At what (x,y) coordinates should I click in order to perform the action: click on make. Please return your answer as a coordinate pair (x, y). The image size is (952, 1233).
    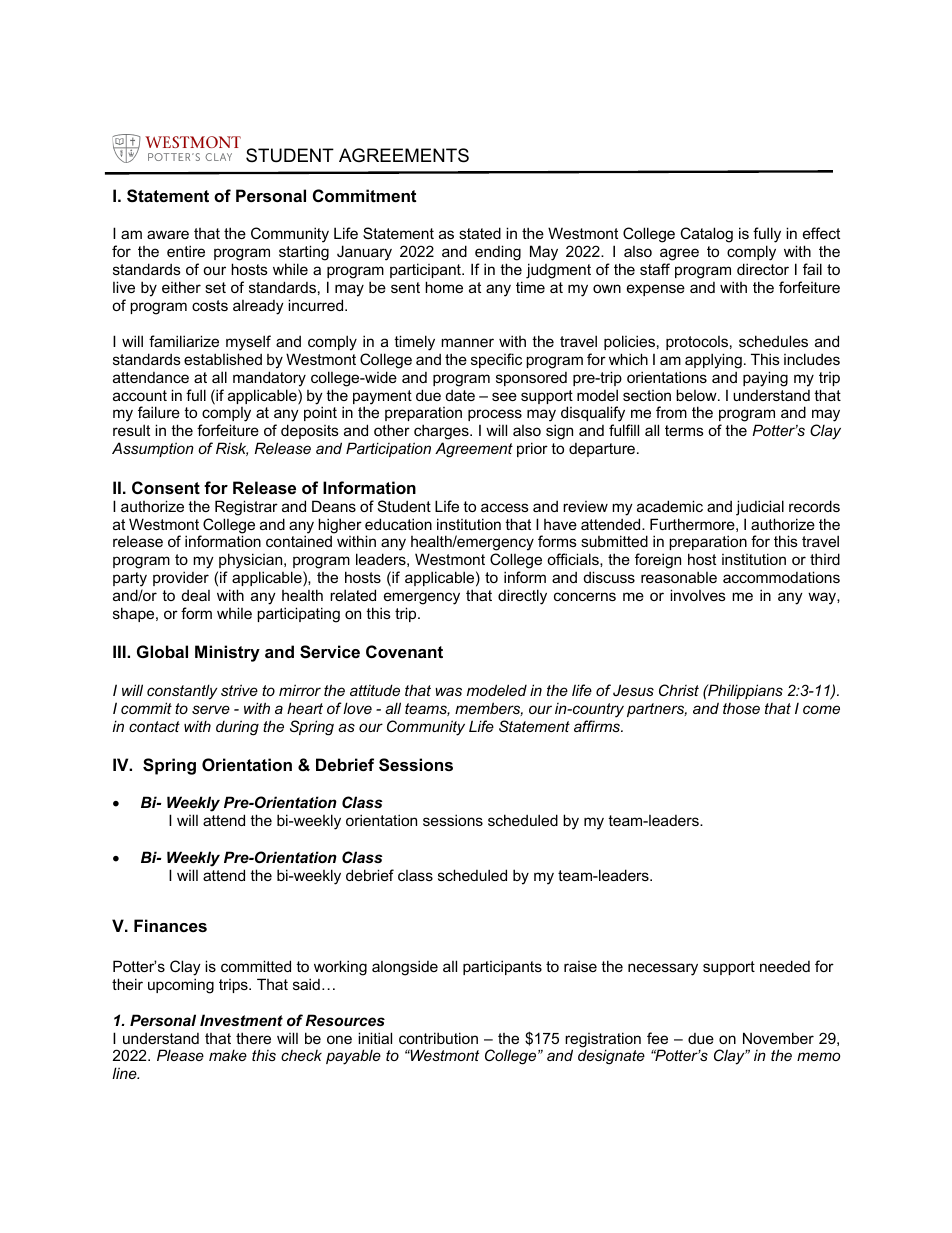
    Looking at the image, I should click on (228, 1055).
